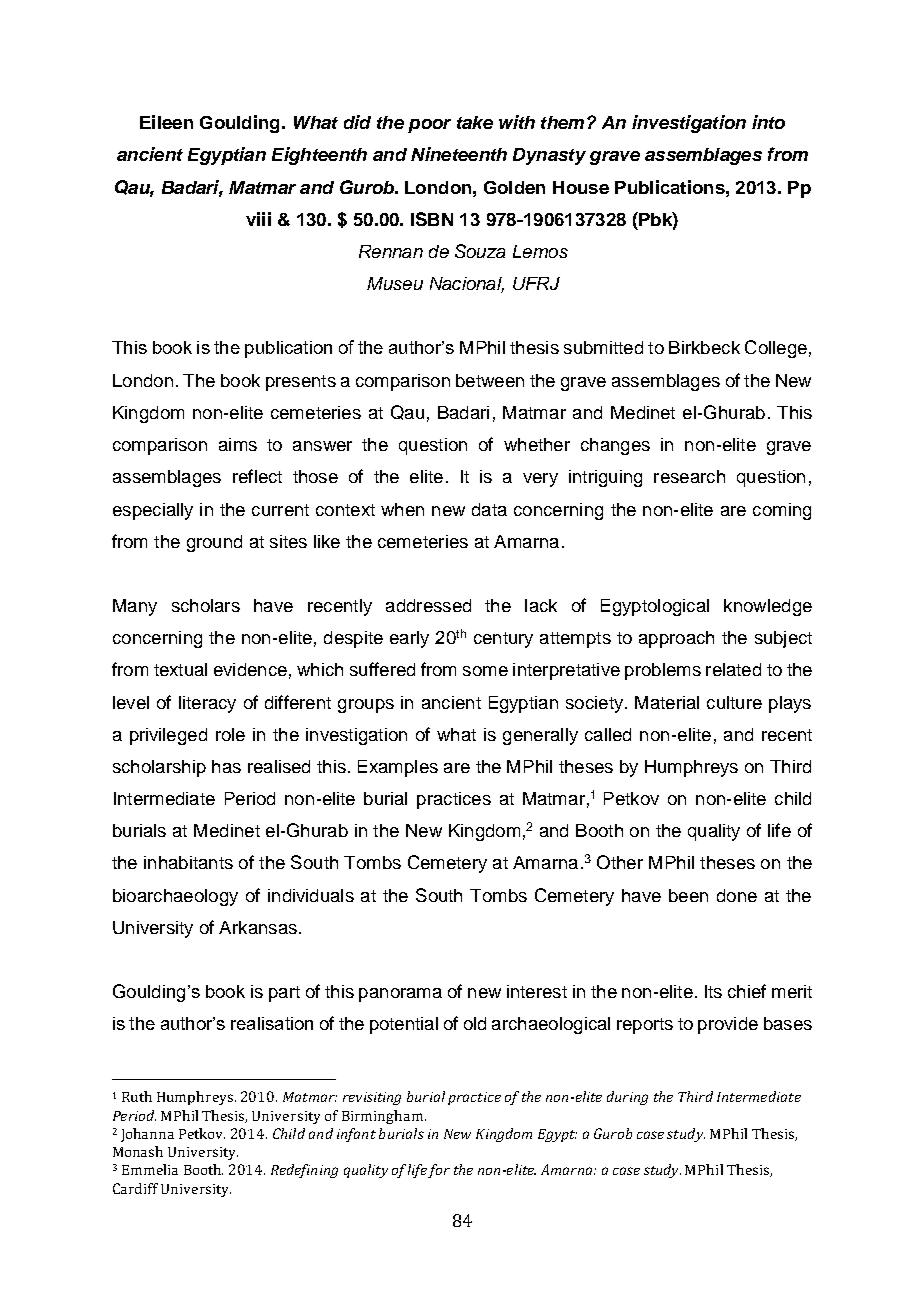  I want to click on during, so click(627, 1098).
